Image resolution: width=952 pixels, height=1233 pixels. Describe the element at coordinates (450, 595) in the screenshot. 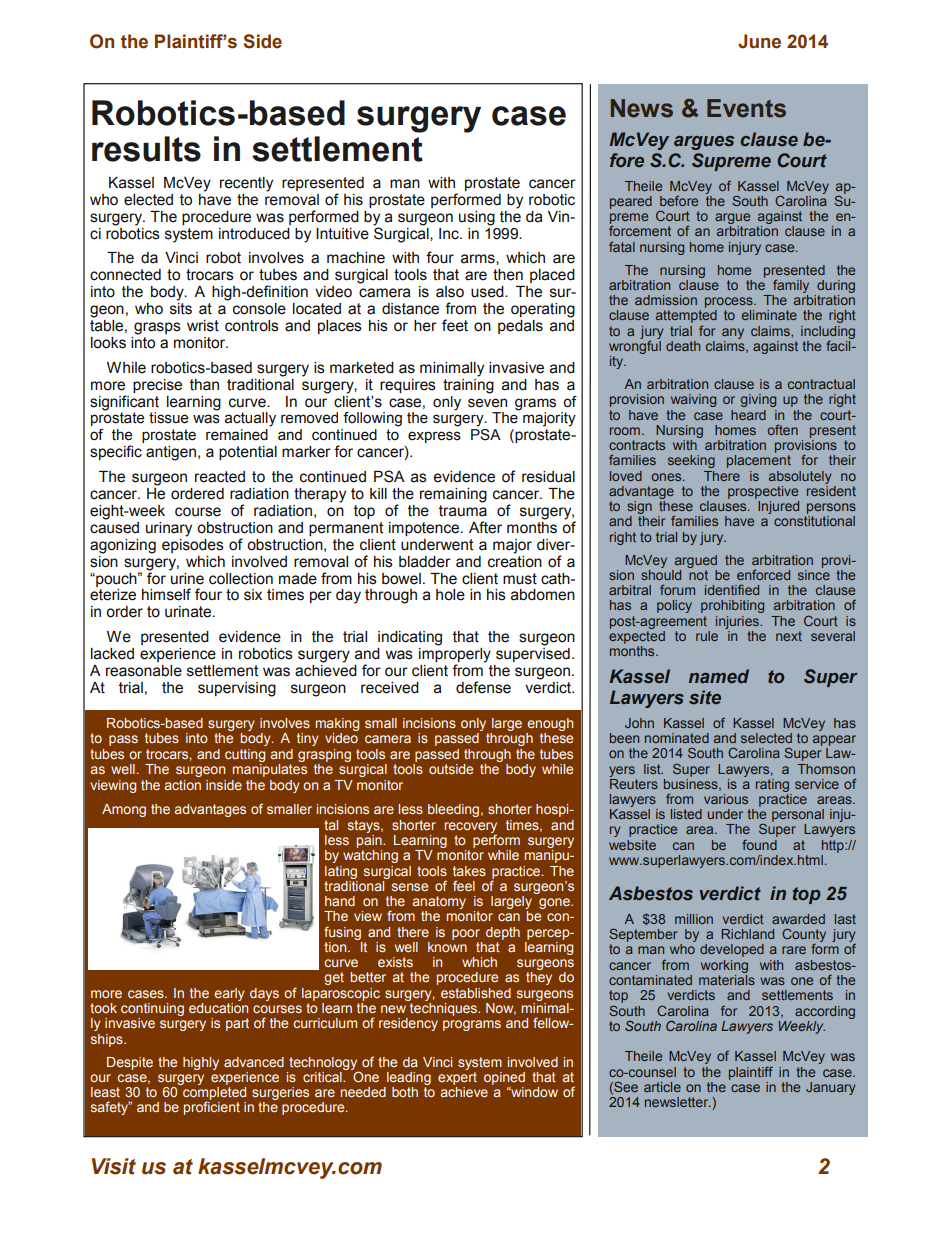

I see `hole` at that location.
